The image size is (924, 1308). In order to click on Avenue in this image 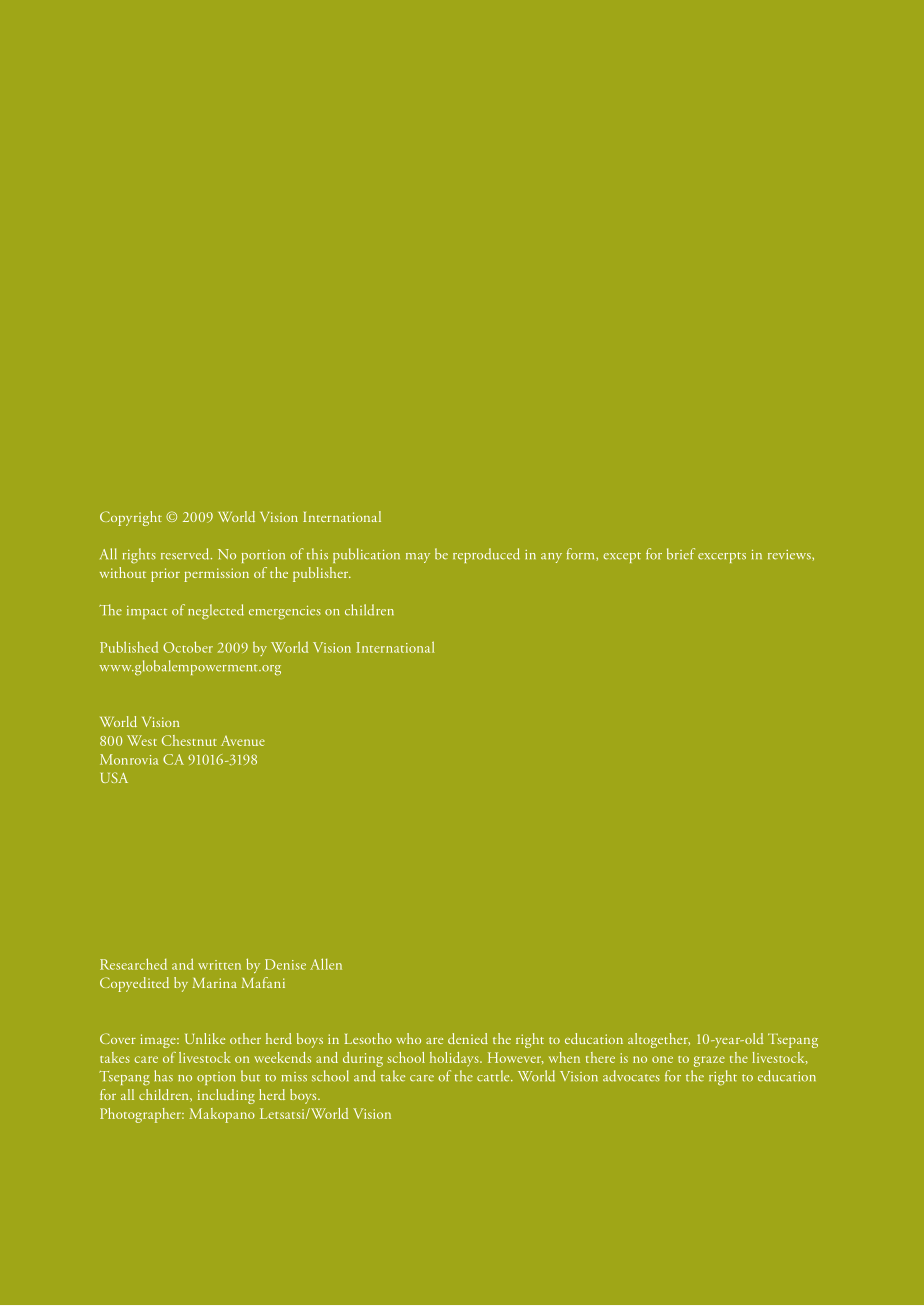, I will do `click(243, 741)`.
